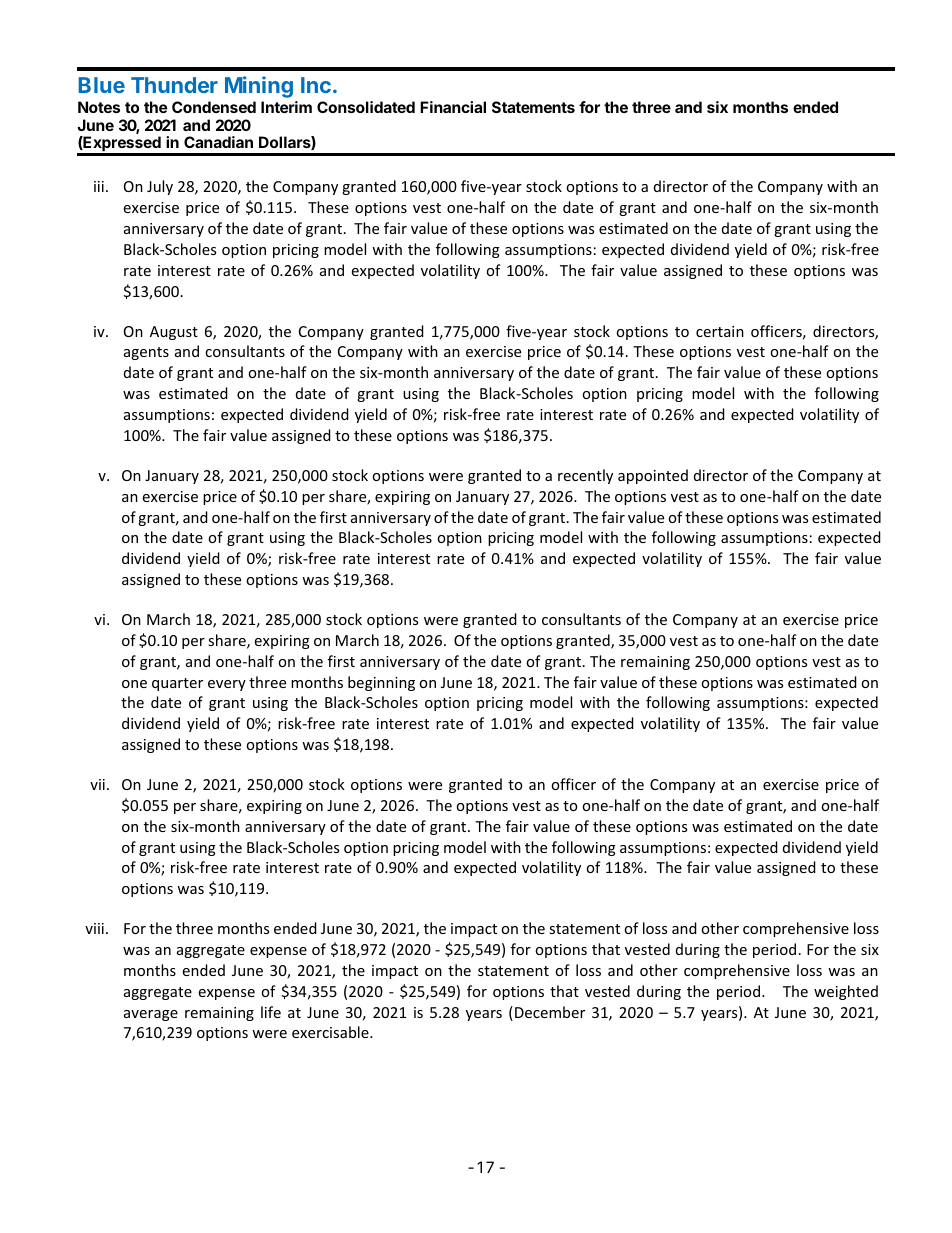 The width and height of the screenshot is (952, 1233). I want to click on average, so click(151, 1015).
